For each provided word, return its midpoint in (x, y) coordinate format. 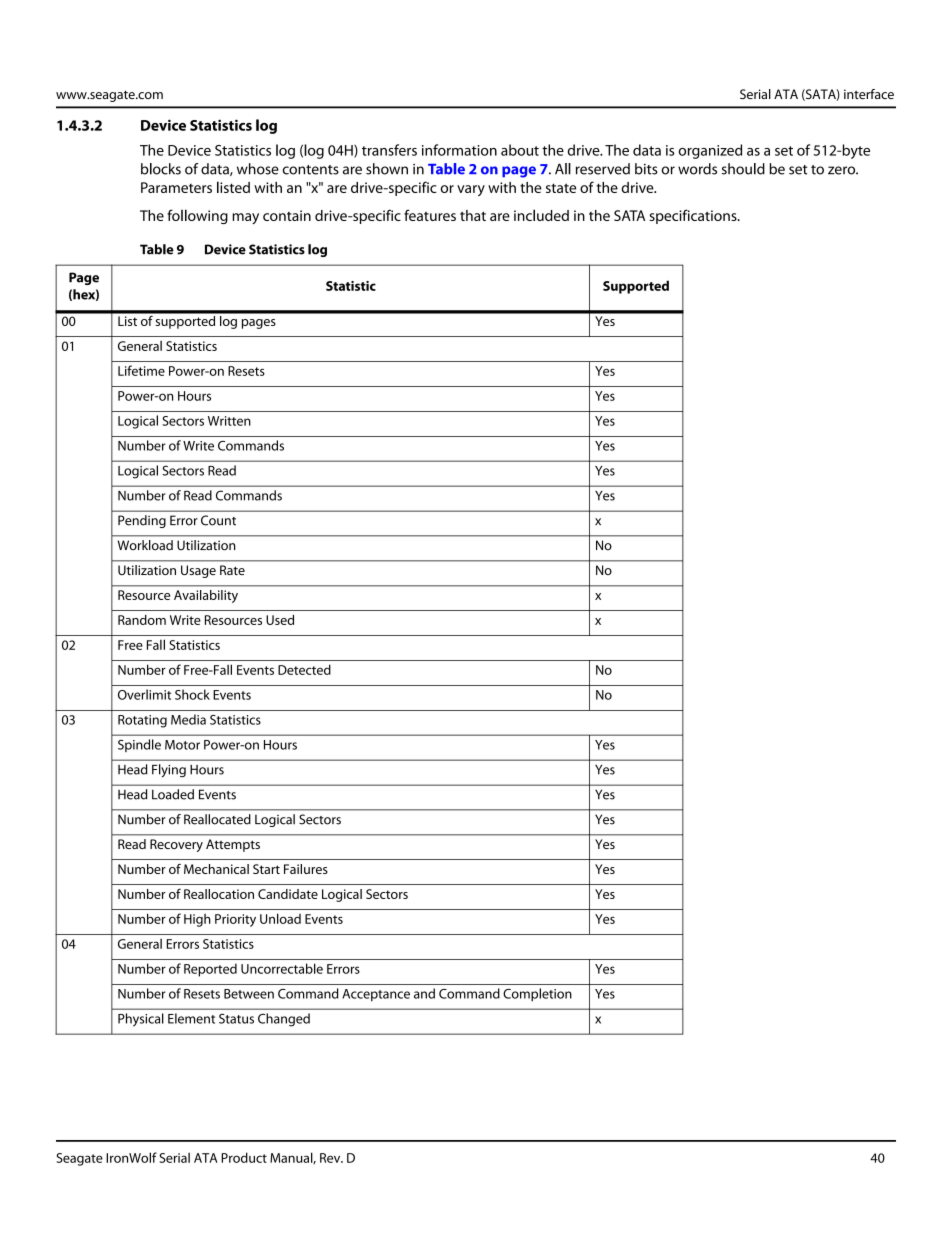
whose (258, 169)
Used (280, 620)
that (473, 215)
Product (244, 1157)
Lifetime (141, 370)
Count (218, 520)
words (697, 169)
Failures (306, 869)
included (541, 215)
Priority (235, 920)
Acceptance (376, 995)
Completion (537, 995)
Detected (304, 669)
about (520, 150)
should (743, 169)
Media (188, 719)
